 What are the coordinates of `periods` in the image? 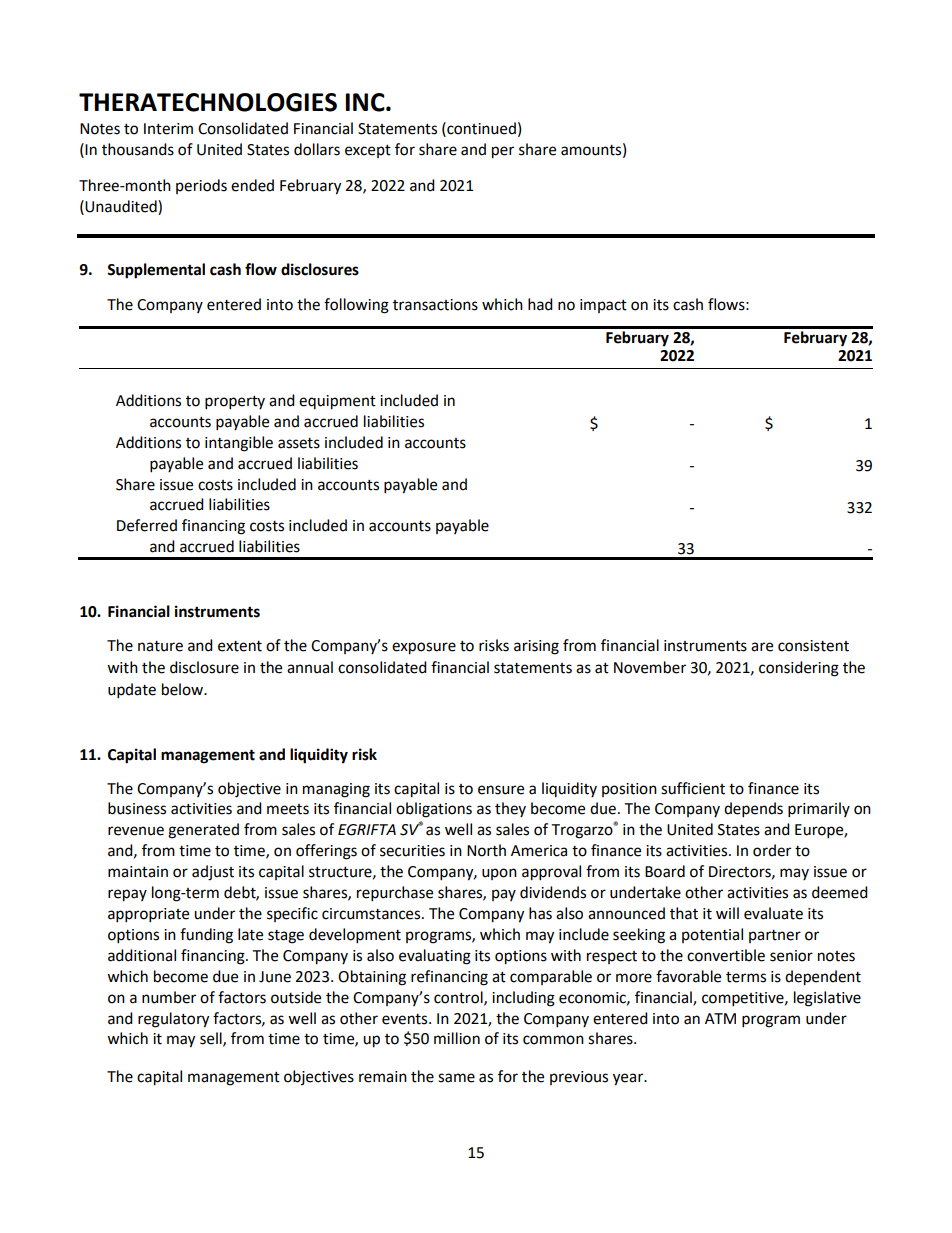 It's located at (201, 186).
